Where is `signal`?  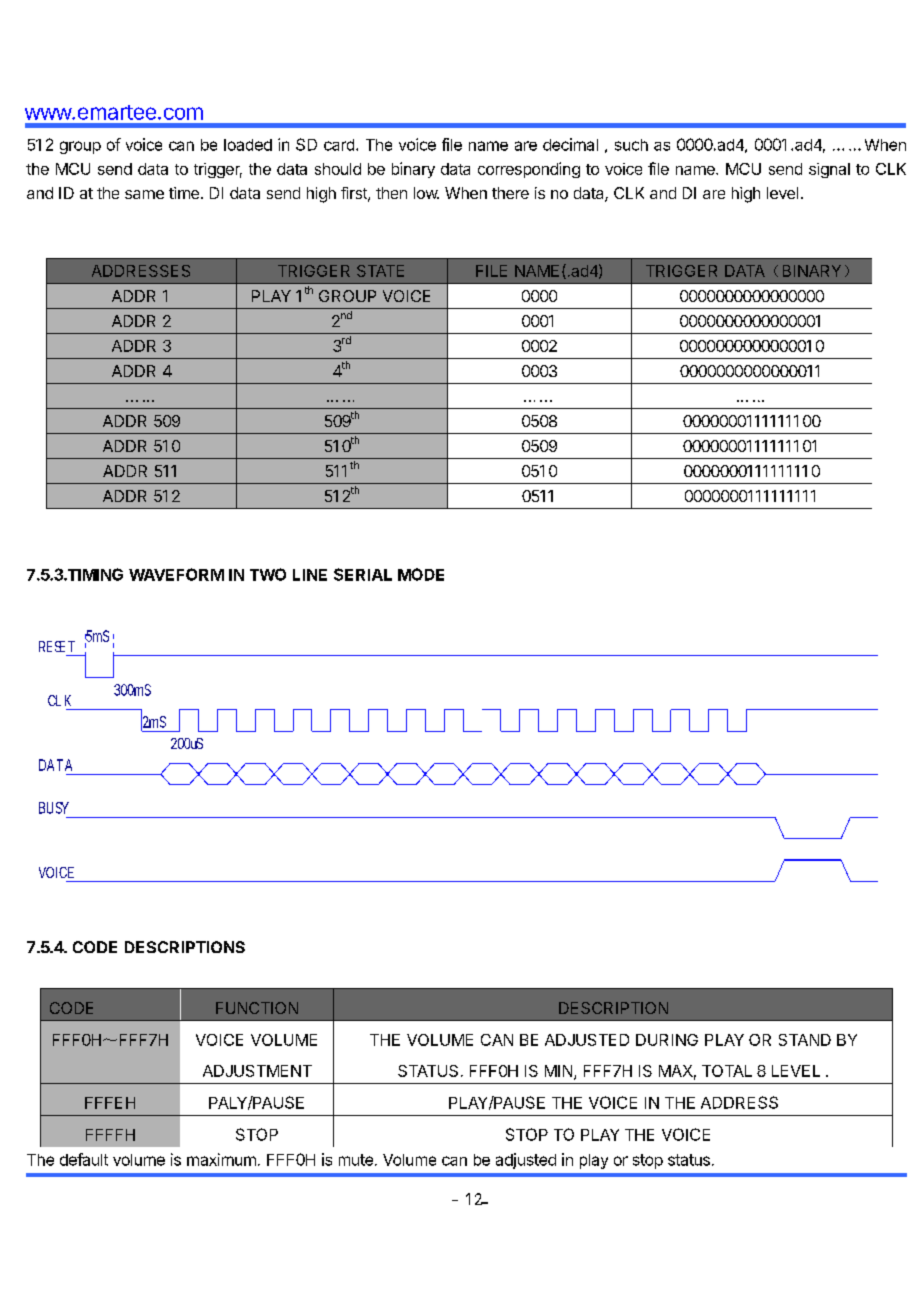
signal is located at coordinates (829, 170).
